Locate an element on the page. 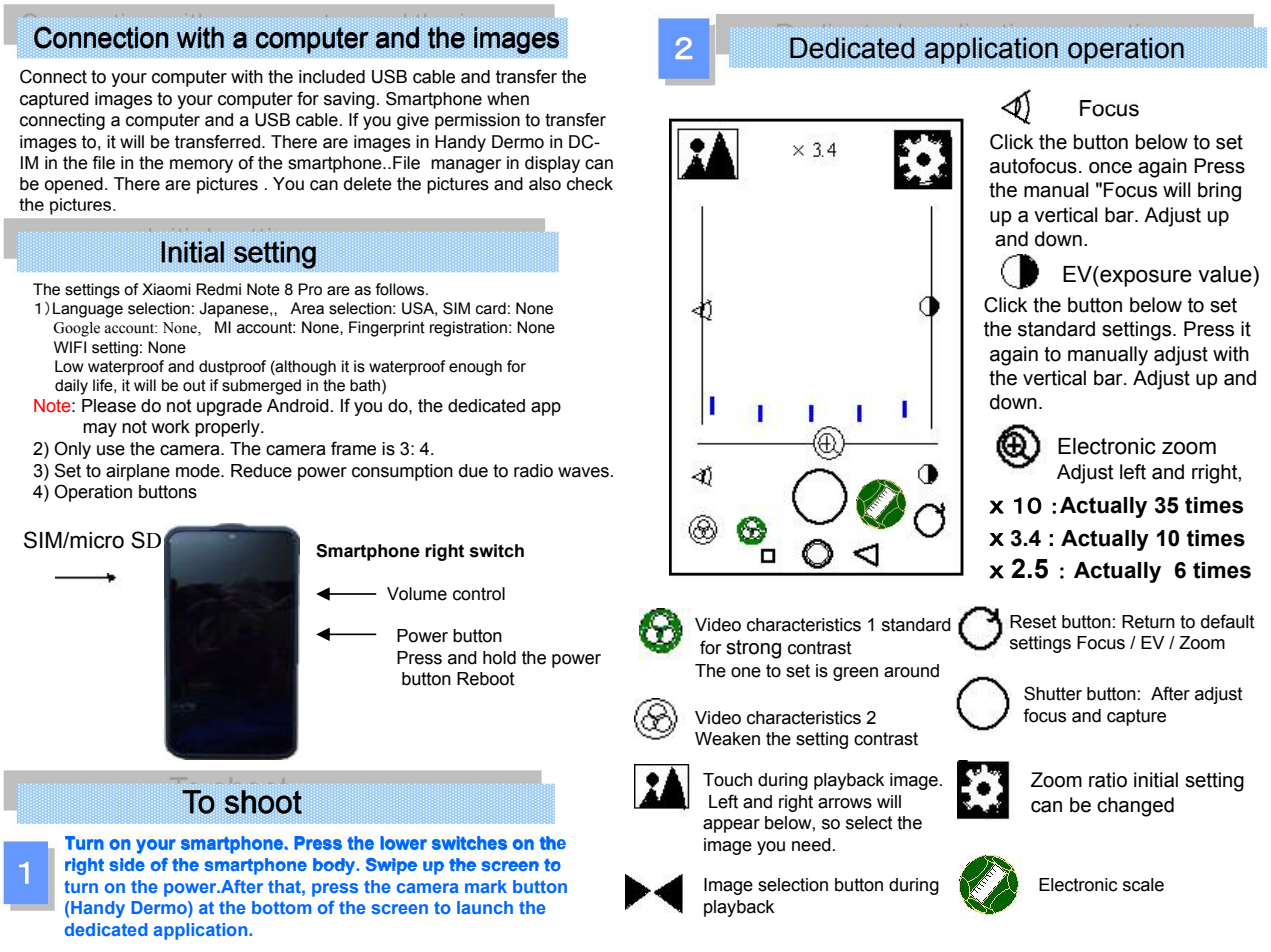 This page has height=952, width=1271. Reset is located at coordinates (1033, 622).
